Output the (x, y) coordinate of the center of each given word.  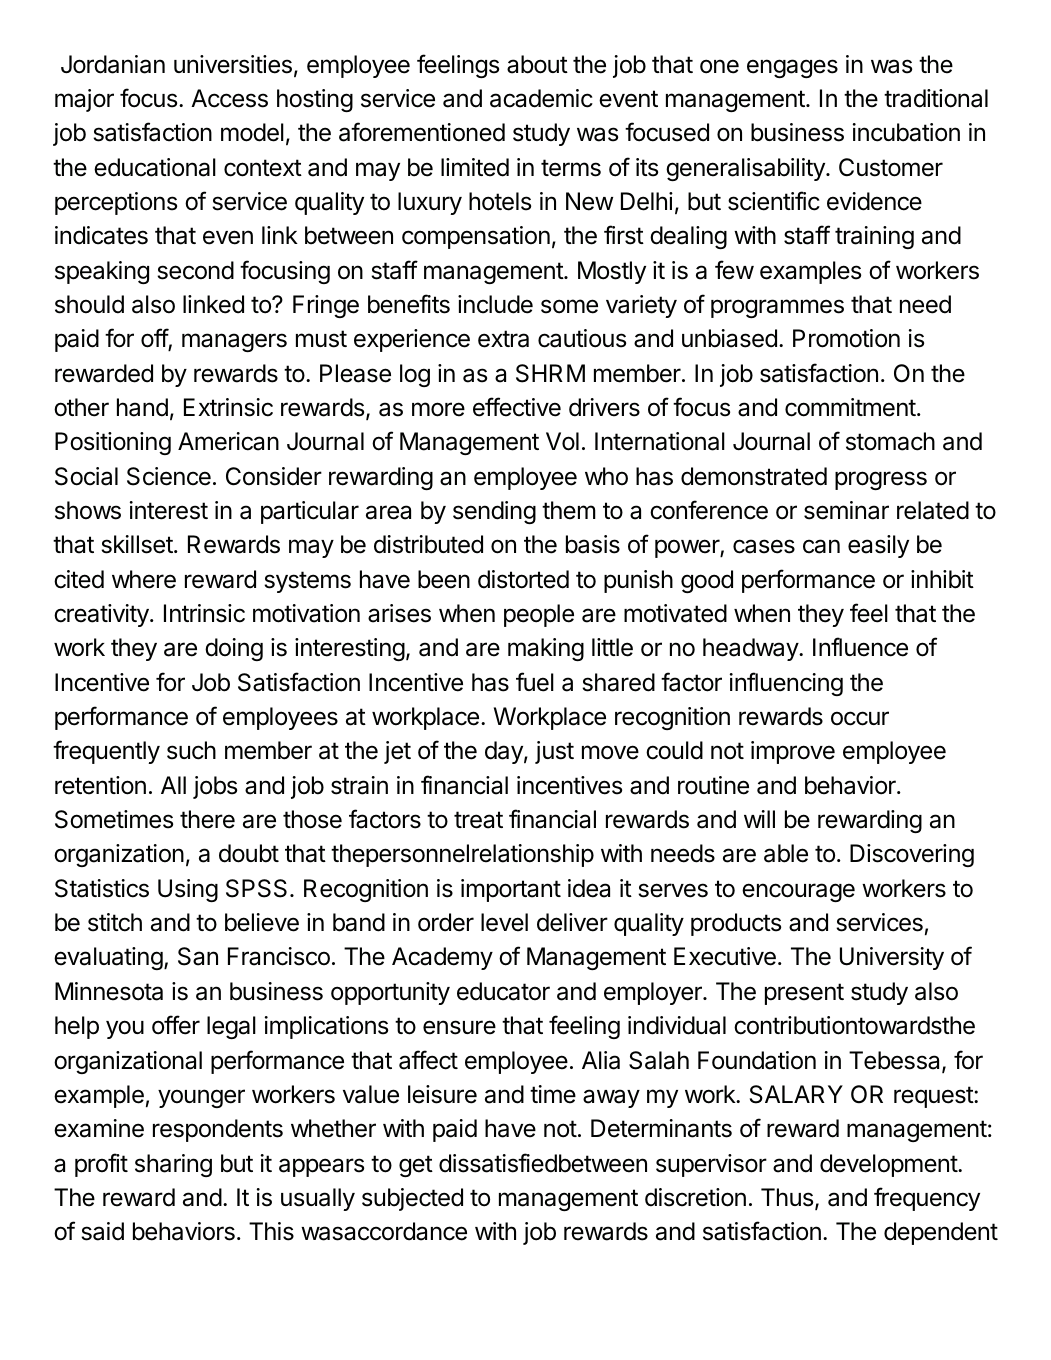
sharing (173, 1165)
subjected (412, 1199)
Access (229, 98)
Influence (860, 647)
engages (792, 68)
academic (541, 98)
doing (234, 649)
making (546, 649)
